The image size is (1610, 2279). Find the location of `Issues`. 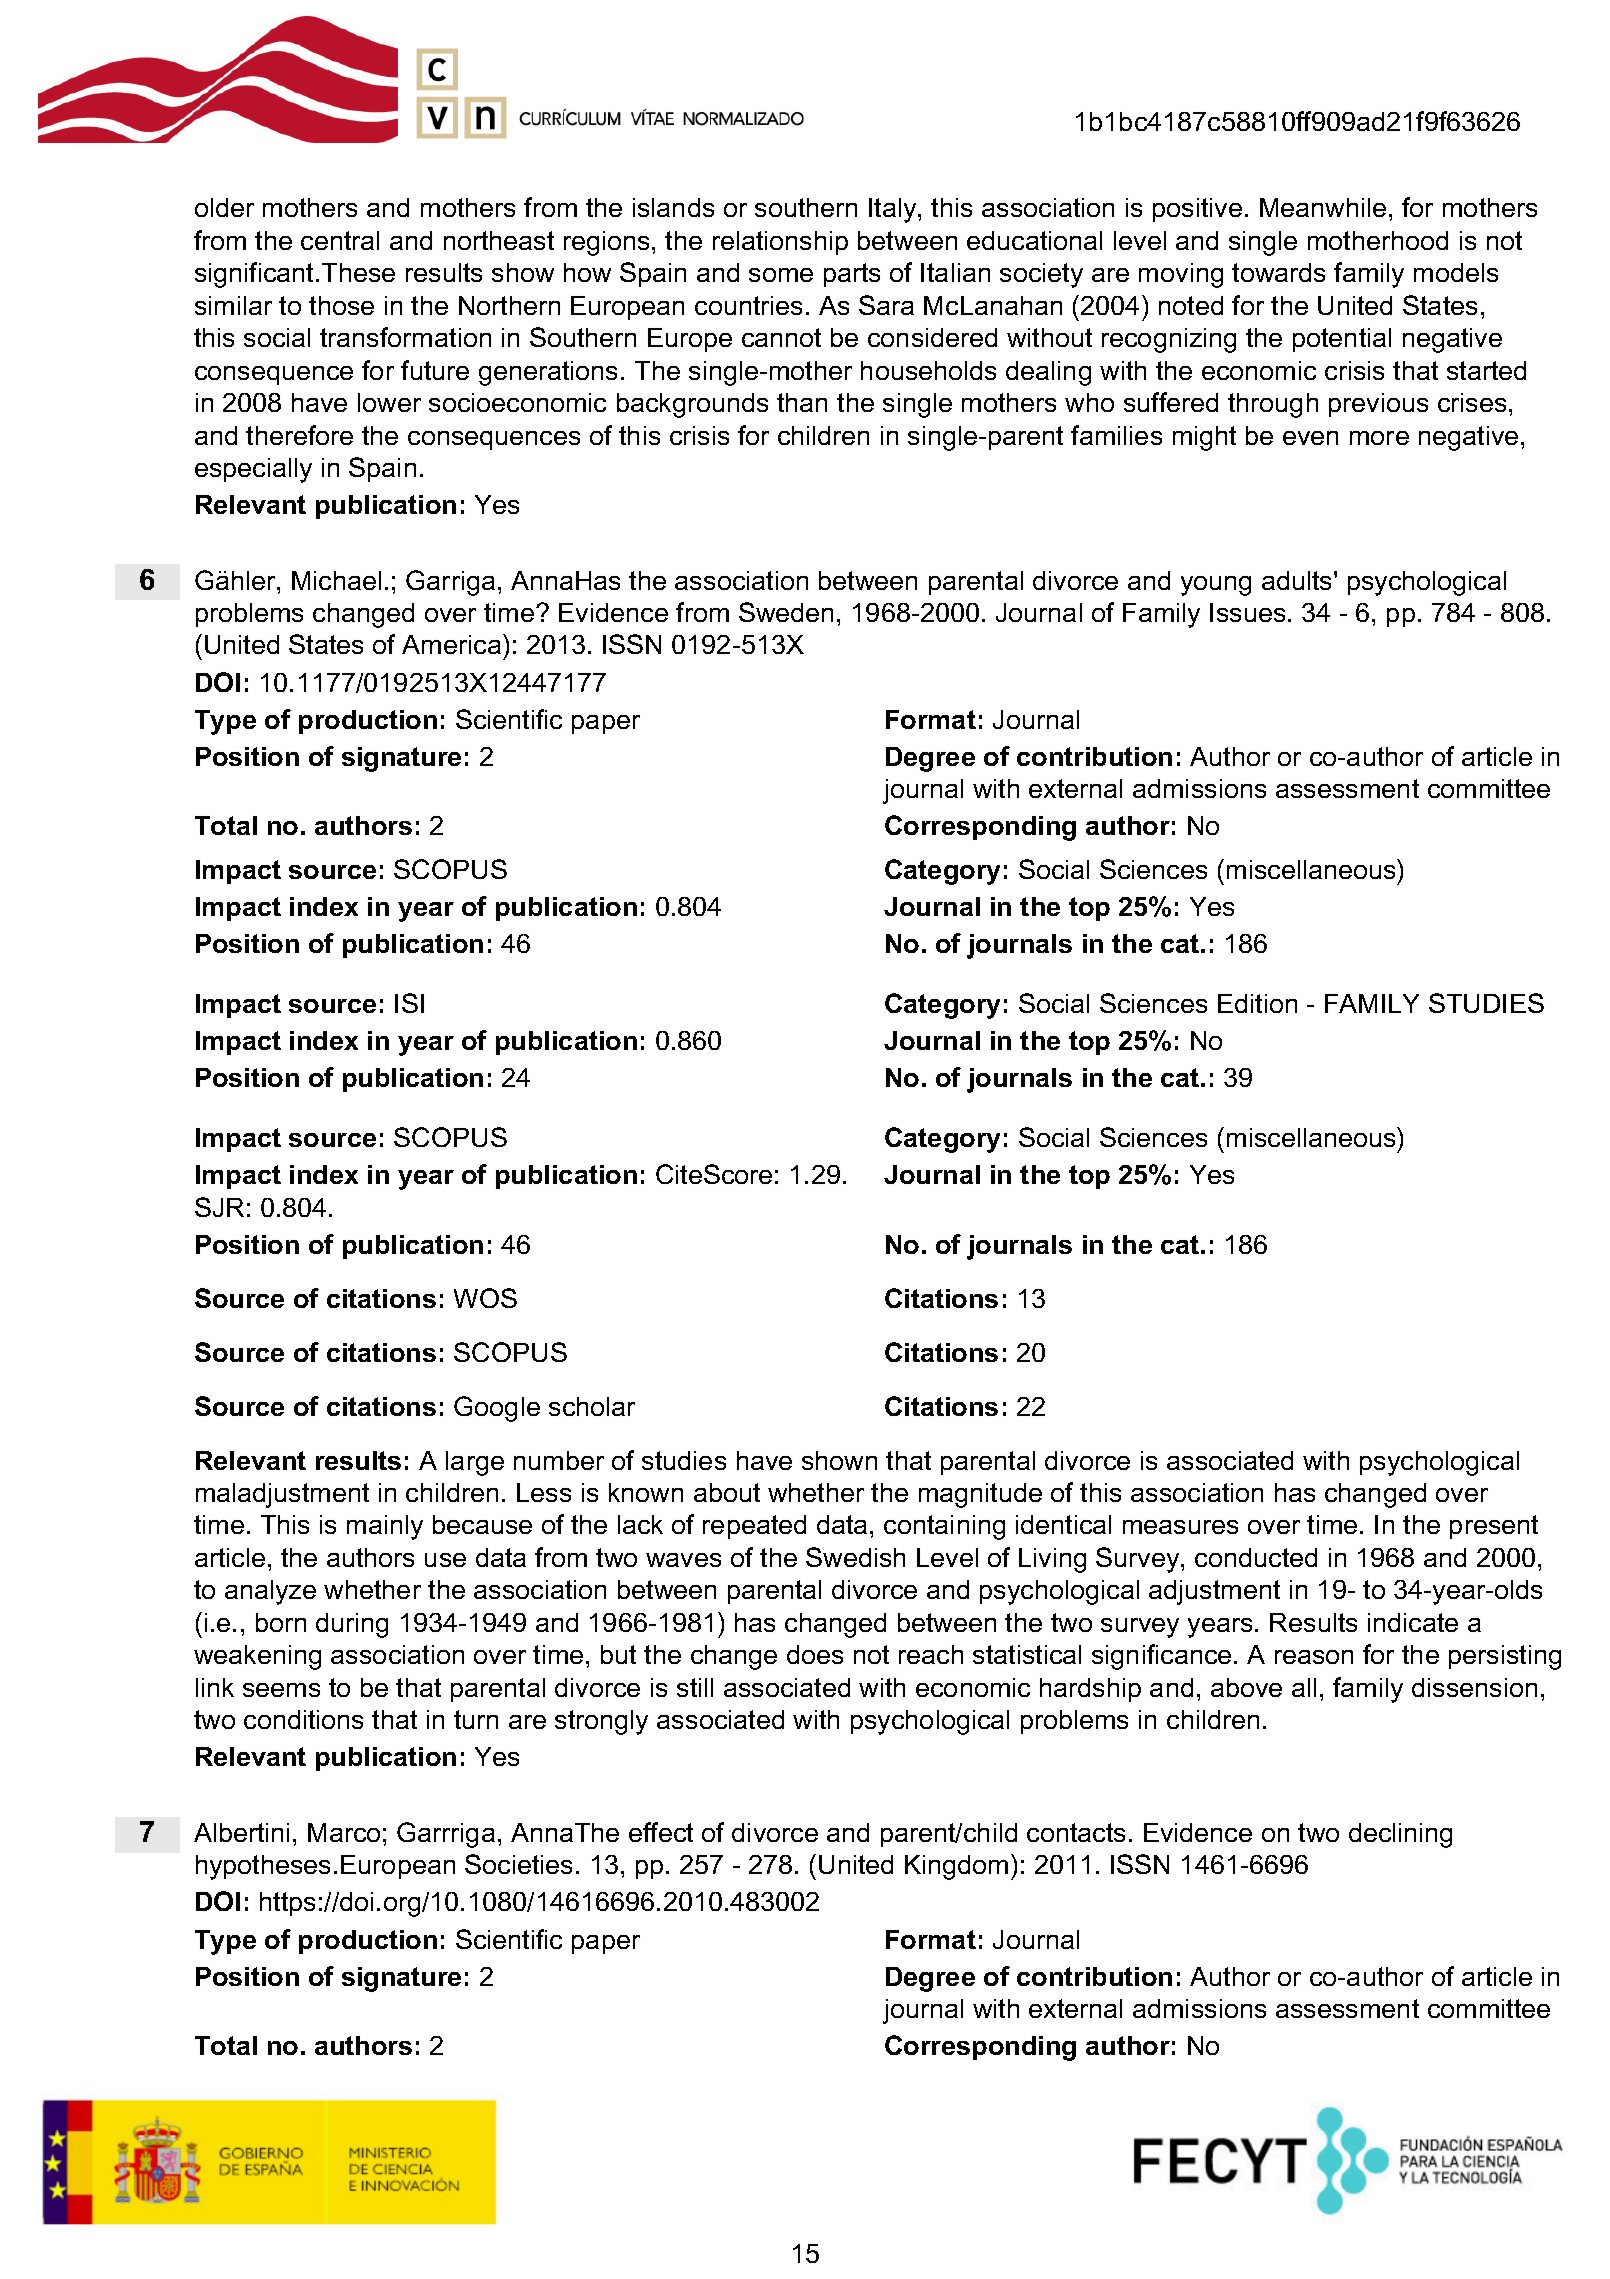

Issues is located at coordinates (1247, 612).
